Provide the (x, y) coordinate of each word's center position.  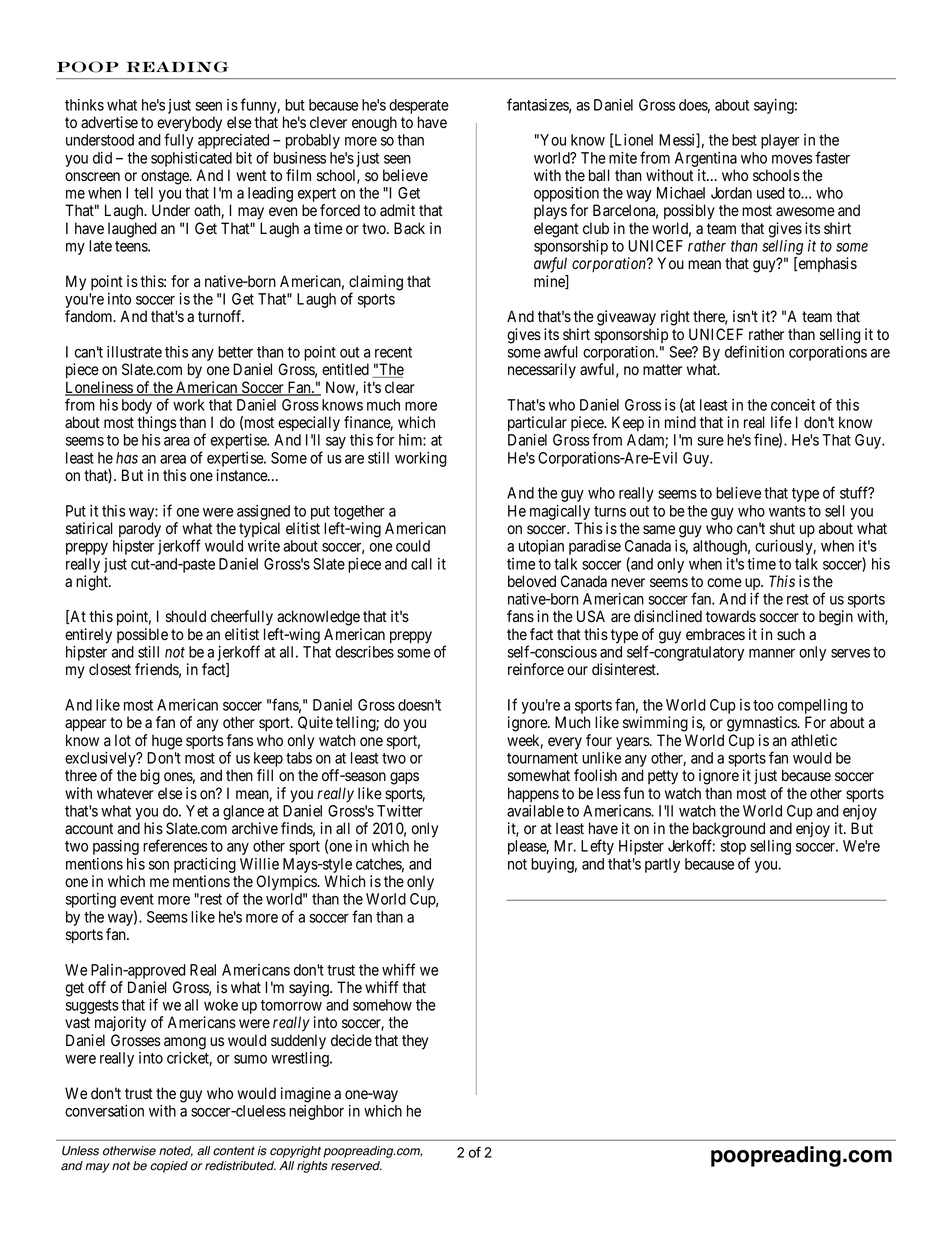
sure (710, 441)
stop (733, 848)
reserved (356, 1166)
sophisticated (191, 159)
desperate (419, 106)
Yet (197, 811)
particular (537, 424)
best (744, 140)
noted (176, 1151)
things (157, 424)
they (415, 1042)
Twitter (400, 811)
